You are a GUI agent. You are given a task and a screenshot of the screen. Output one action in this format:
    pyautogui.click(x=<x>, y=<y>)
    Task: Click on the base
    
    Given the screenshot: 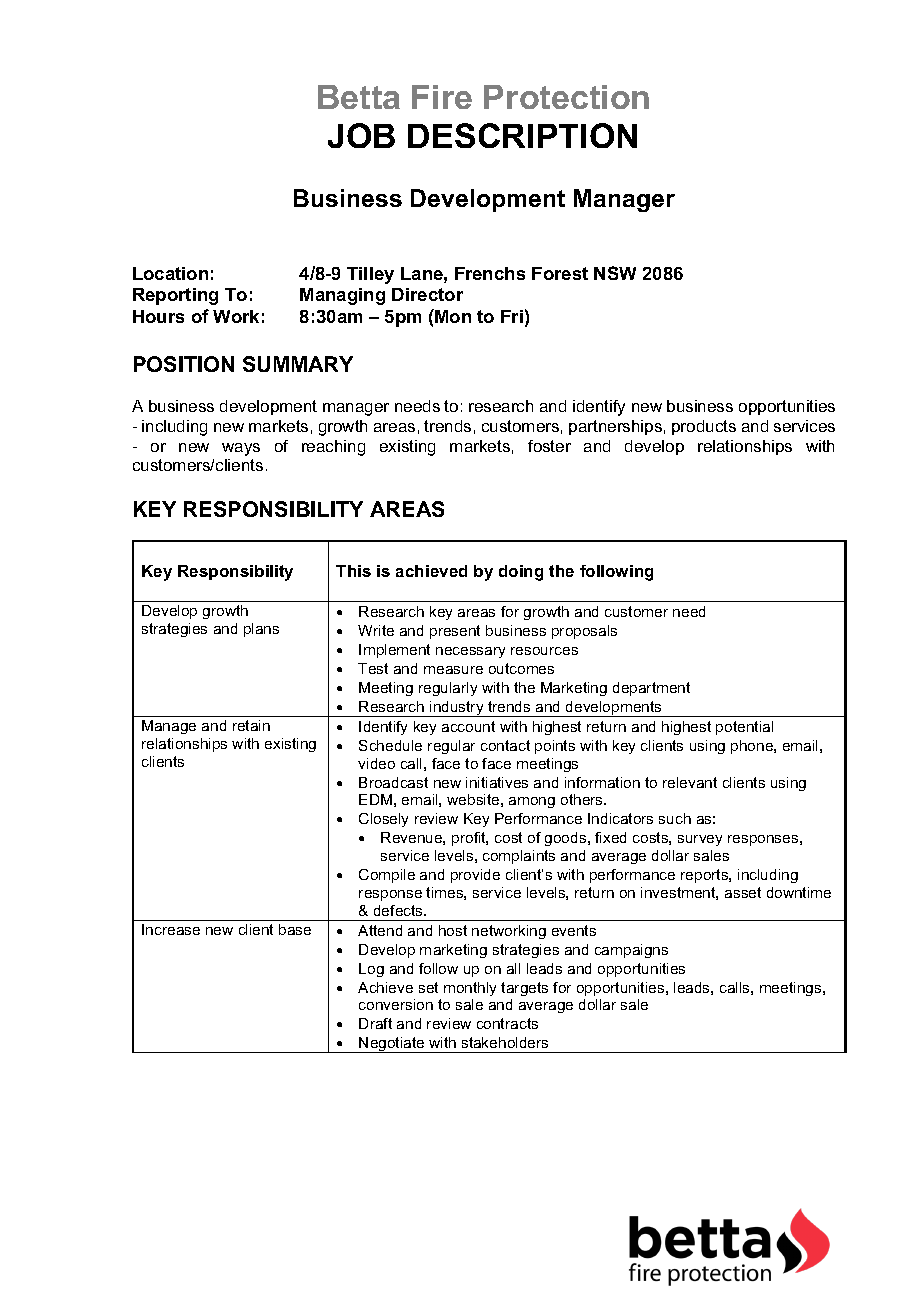 What is the action you would take?
    pyautogui.click(x=295, y=929)
